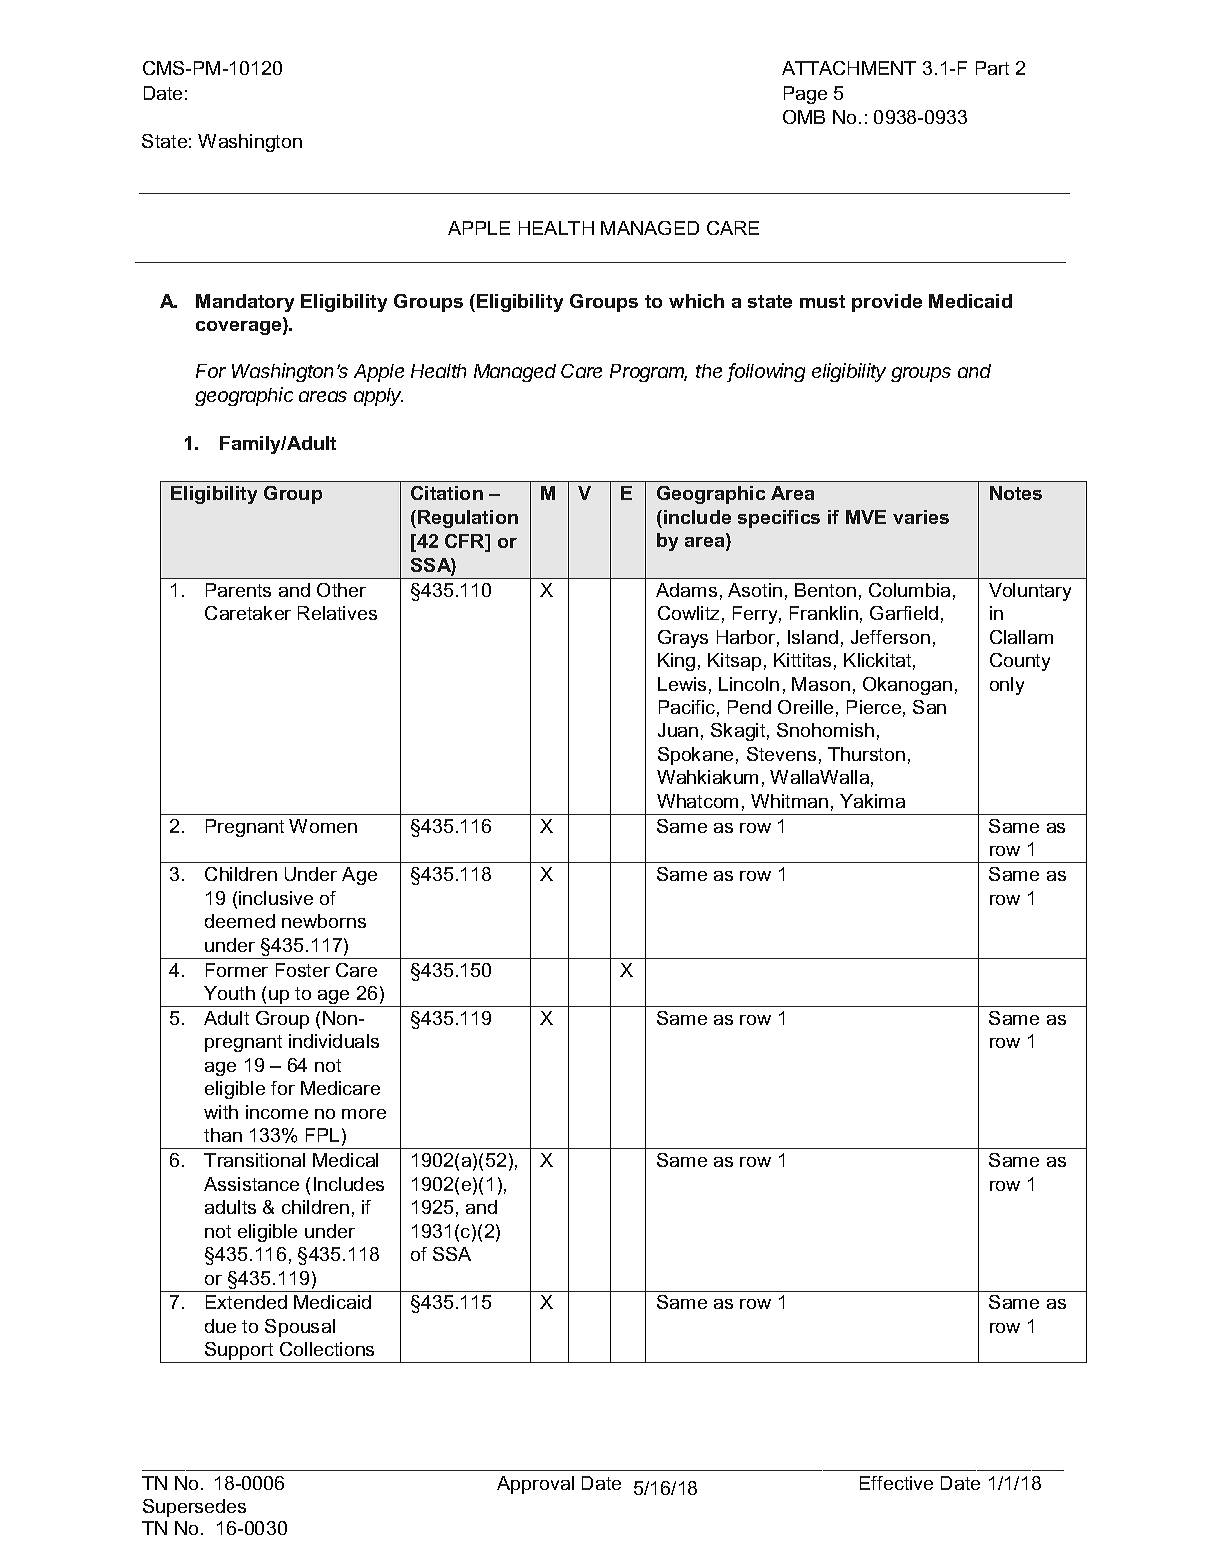 The height and width of the document is (1564, 1209). I want to click on Columbia, so click(909, 590).
